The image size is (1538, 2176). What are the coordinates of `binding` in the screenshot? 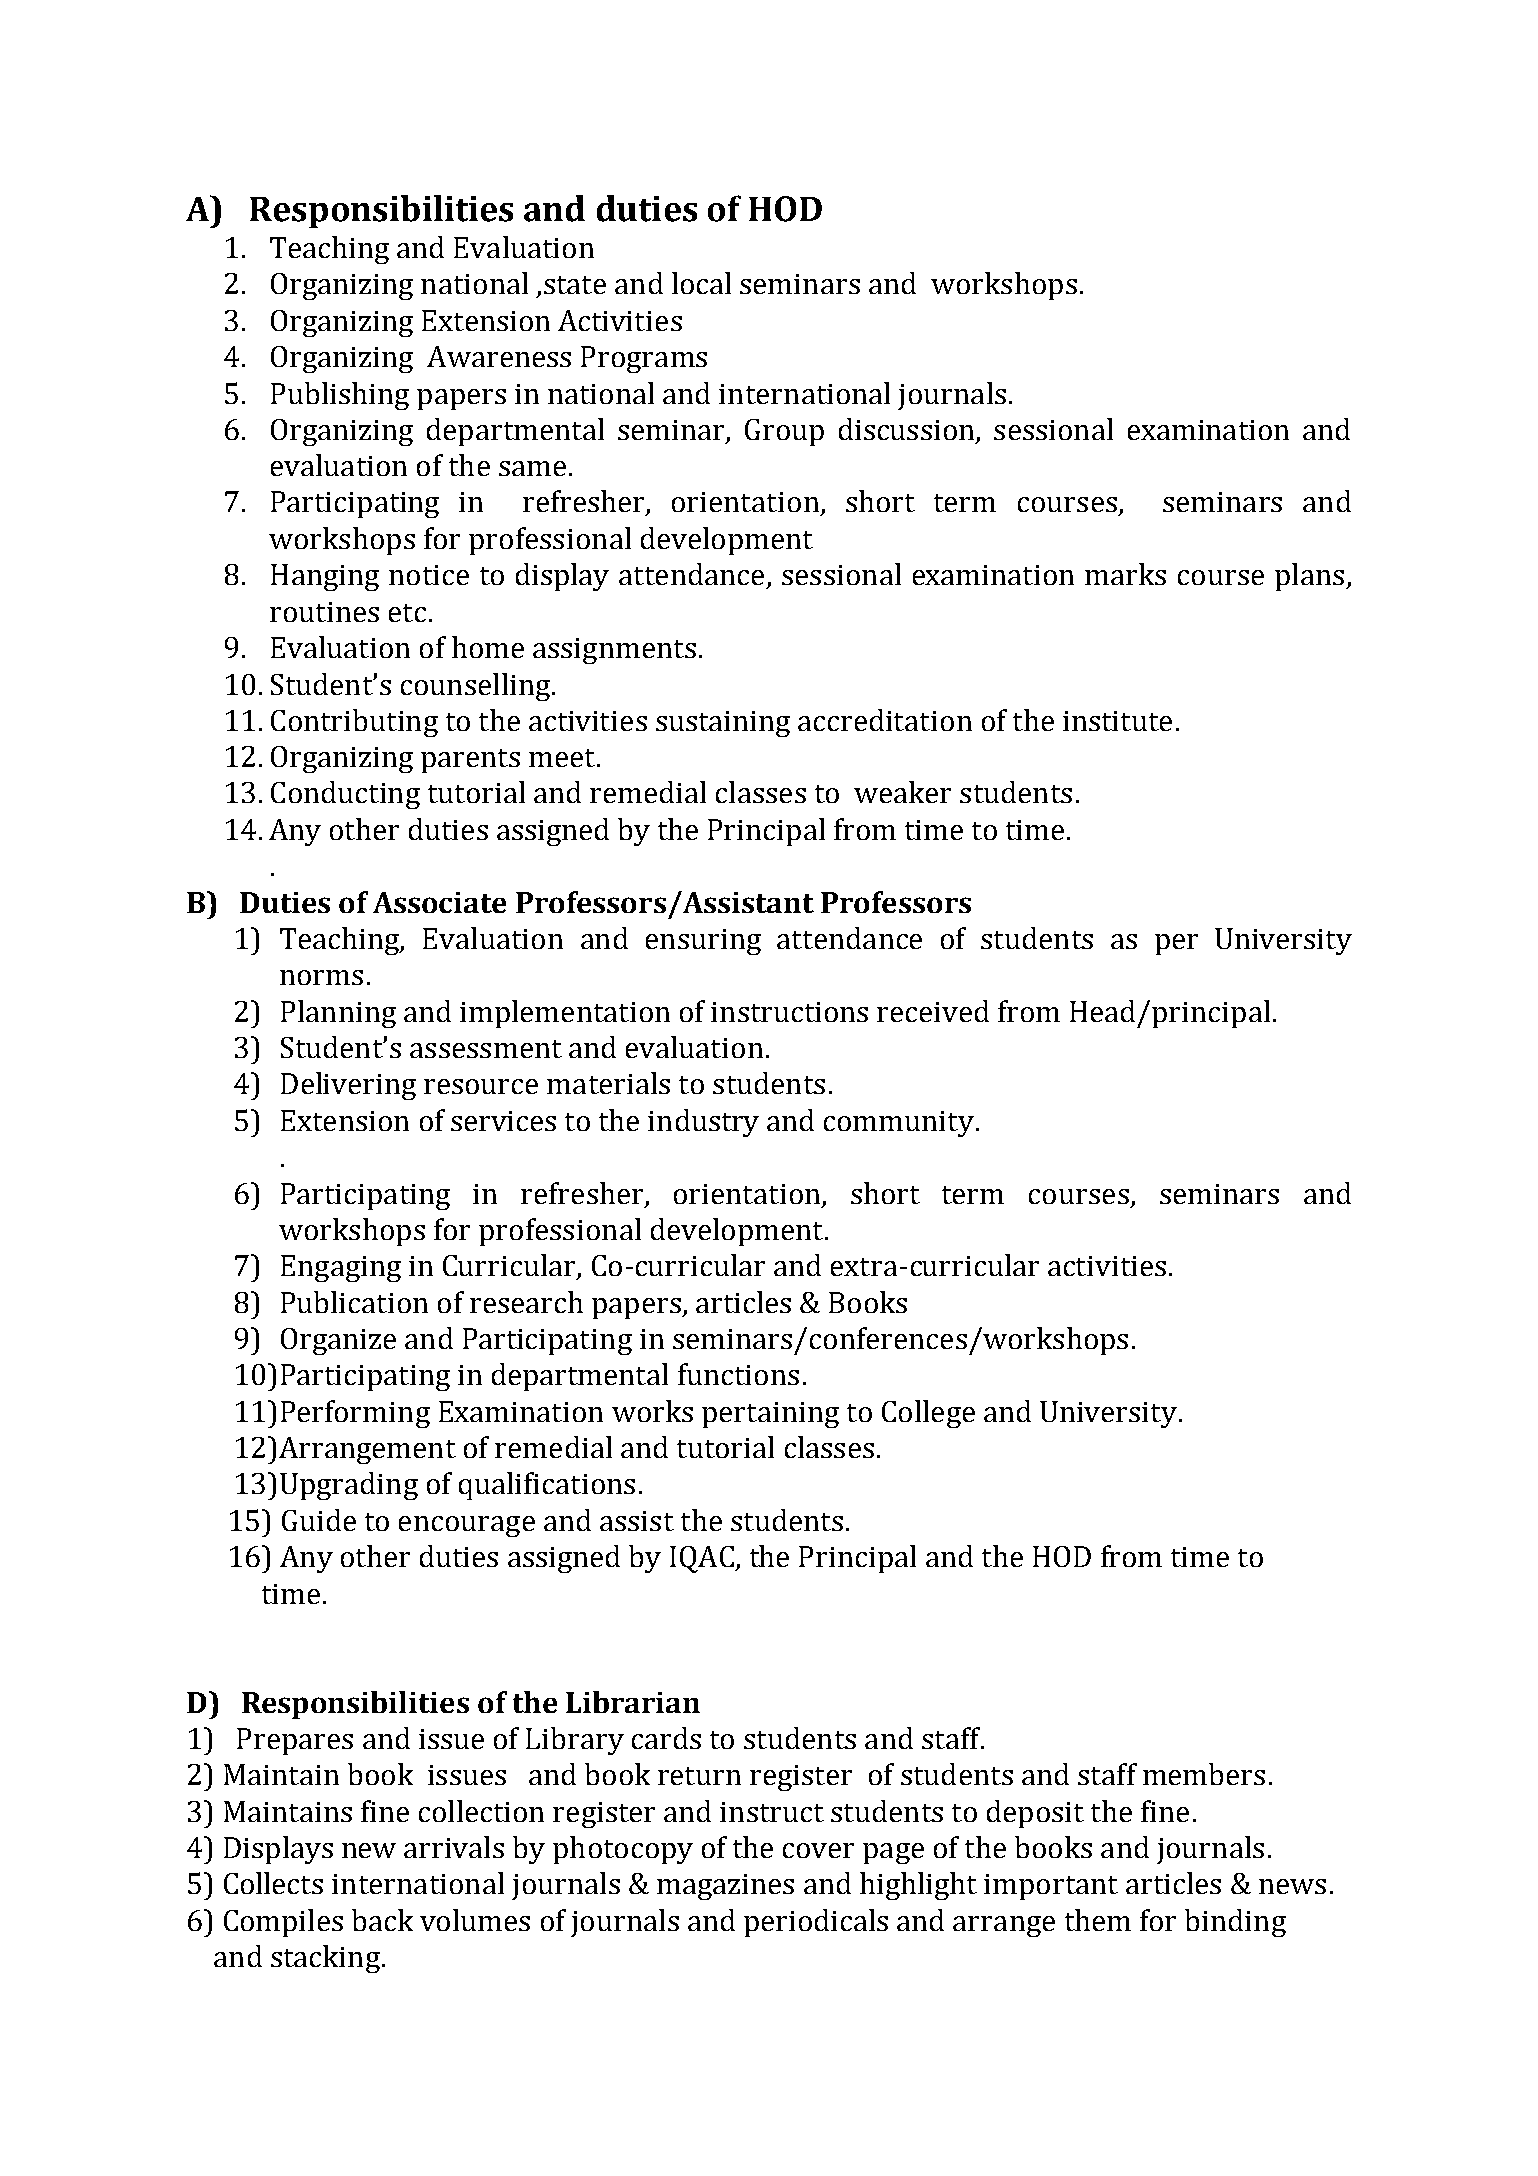 It's located at (1235, 1923).
